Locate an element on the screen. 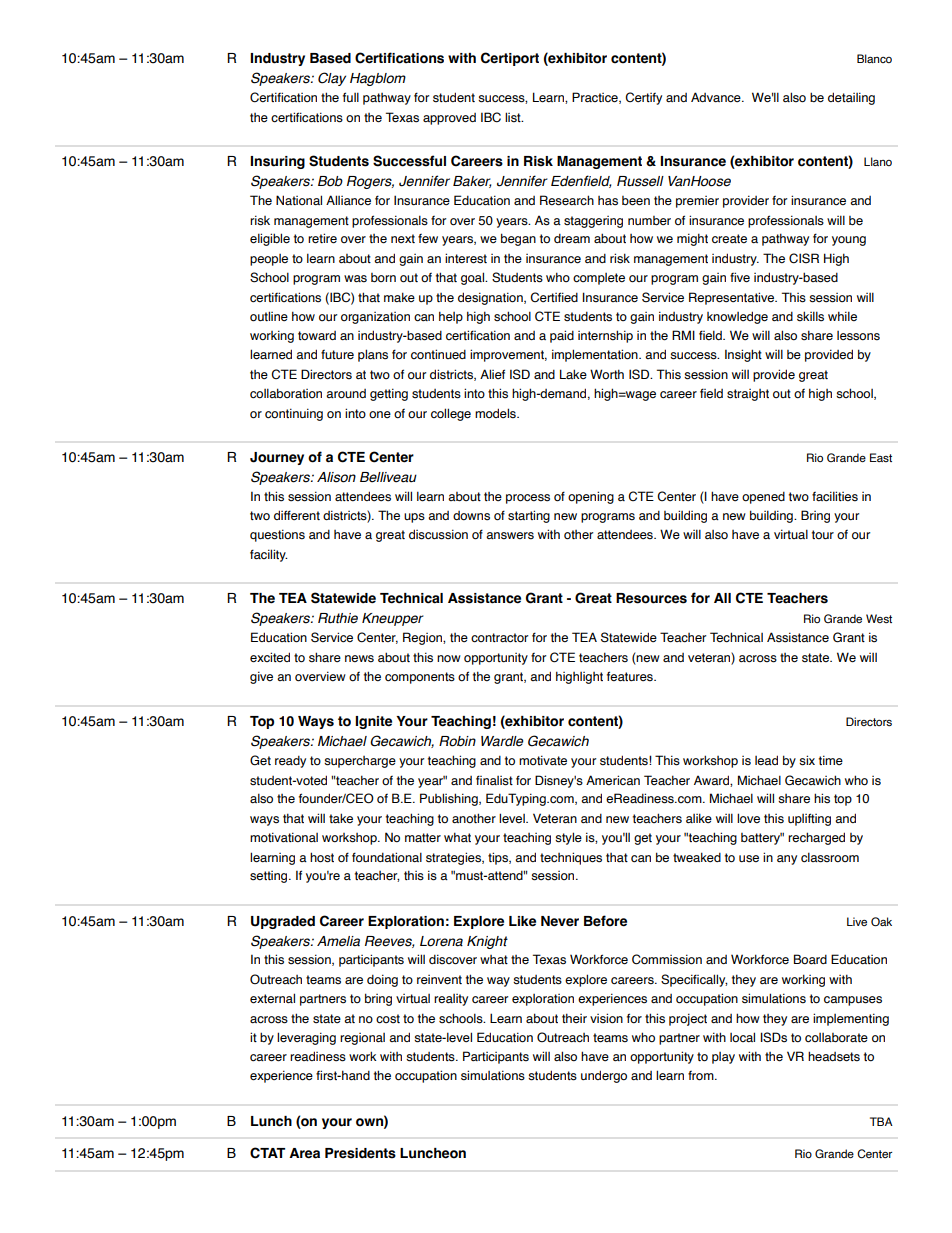 This screenshot has height=1233, width=952. detailing is located at coordinates (851, 98).
